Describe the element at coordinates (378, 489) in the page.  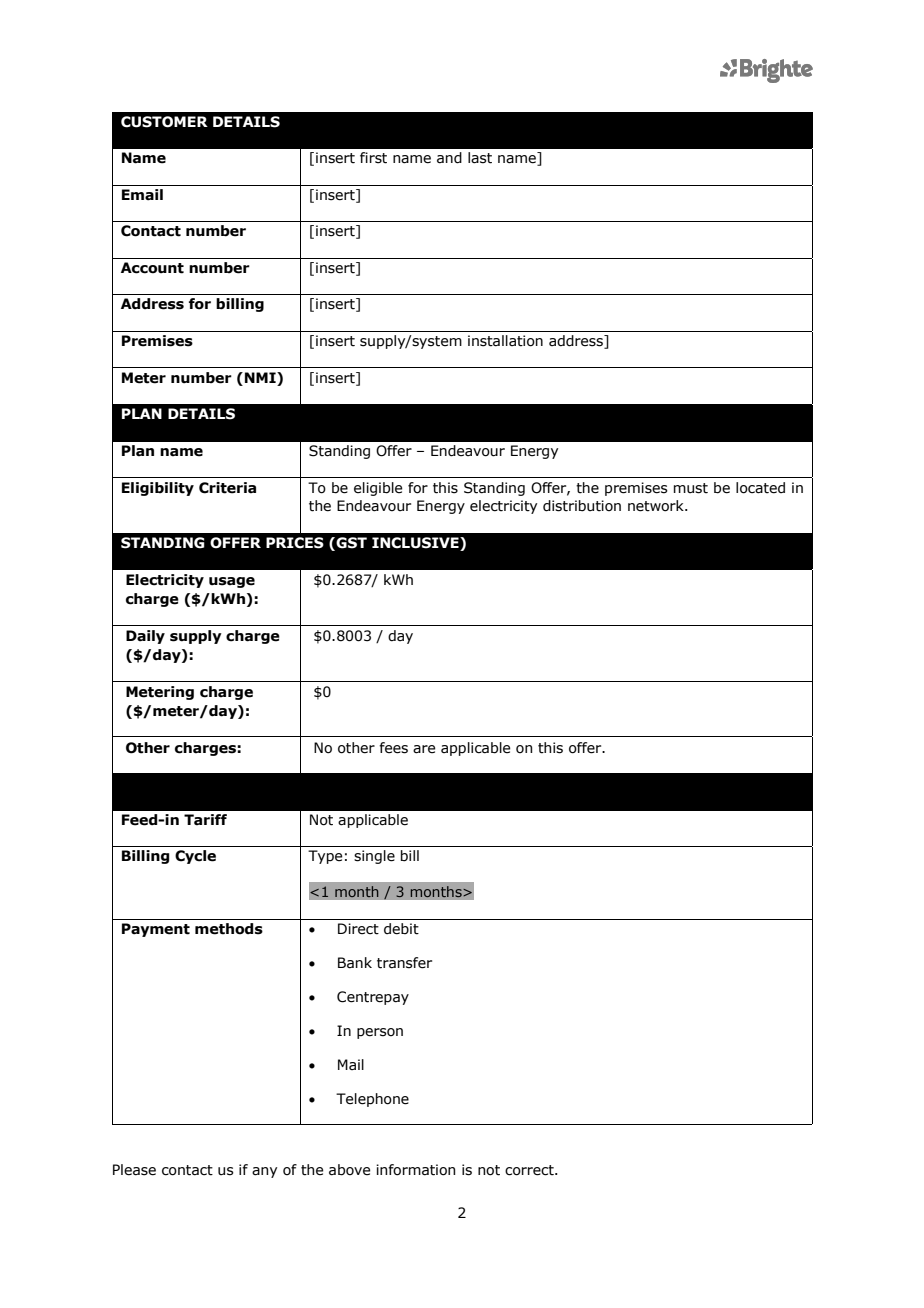
I see `eligible` at that location.
